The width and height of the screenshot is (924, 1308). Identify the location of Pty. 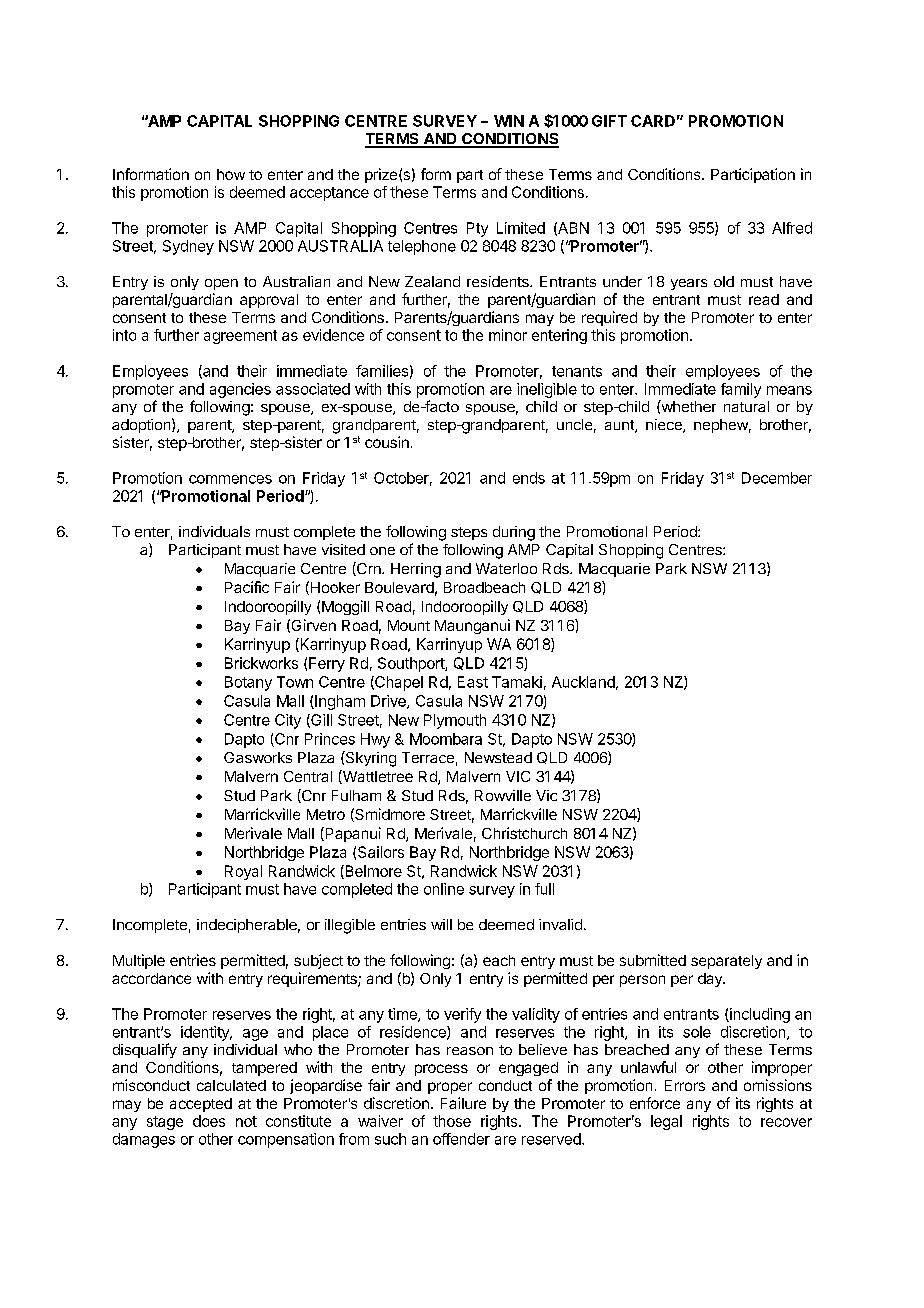
(477, 229).
